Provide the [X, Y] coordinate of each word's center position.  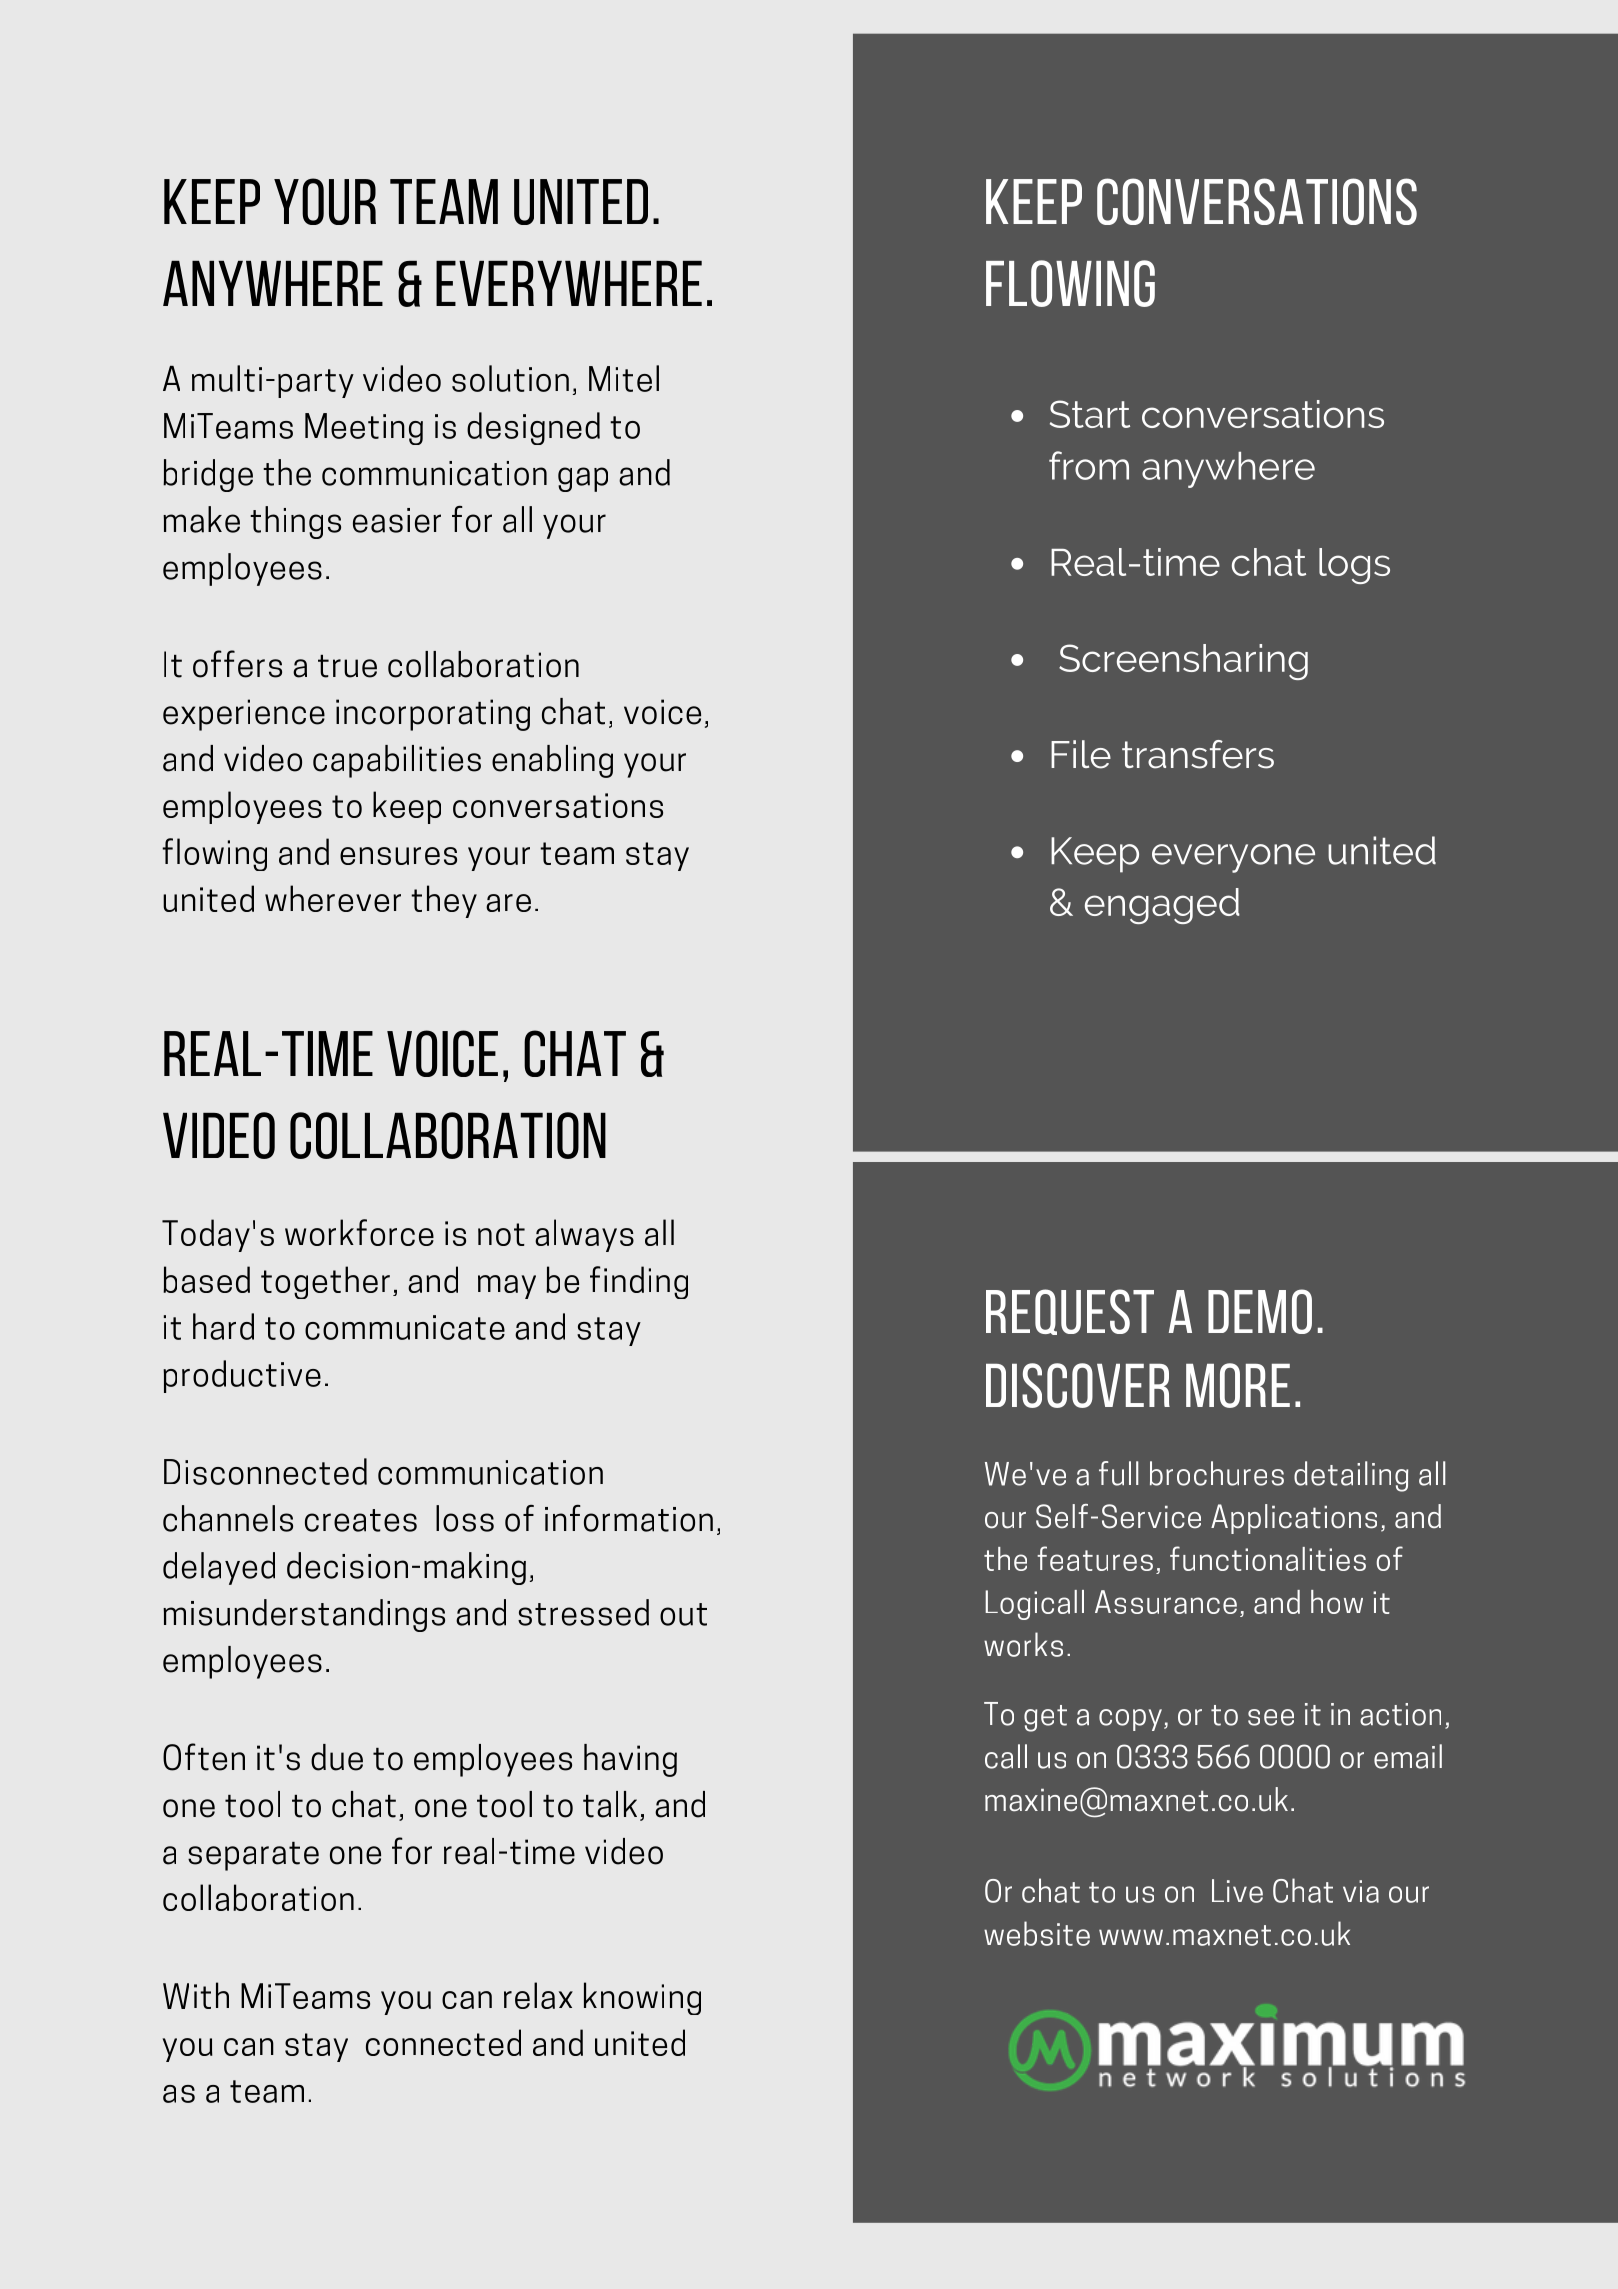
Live [1237, 1891]
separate [253, 1856]
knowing [642, 1998]
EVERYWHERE [569, 283]
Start [1090, 414]
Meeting [364, 429]
